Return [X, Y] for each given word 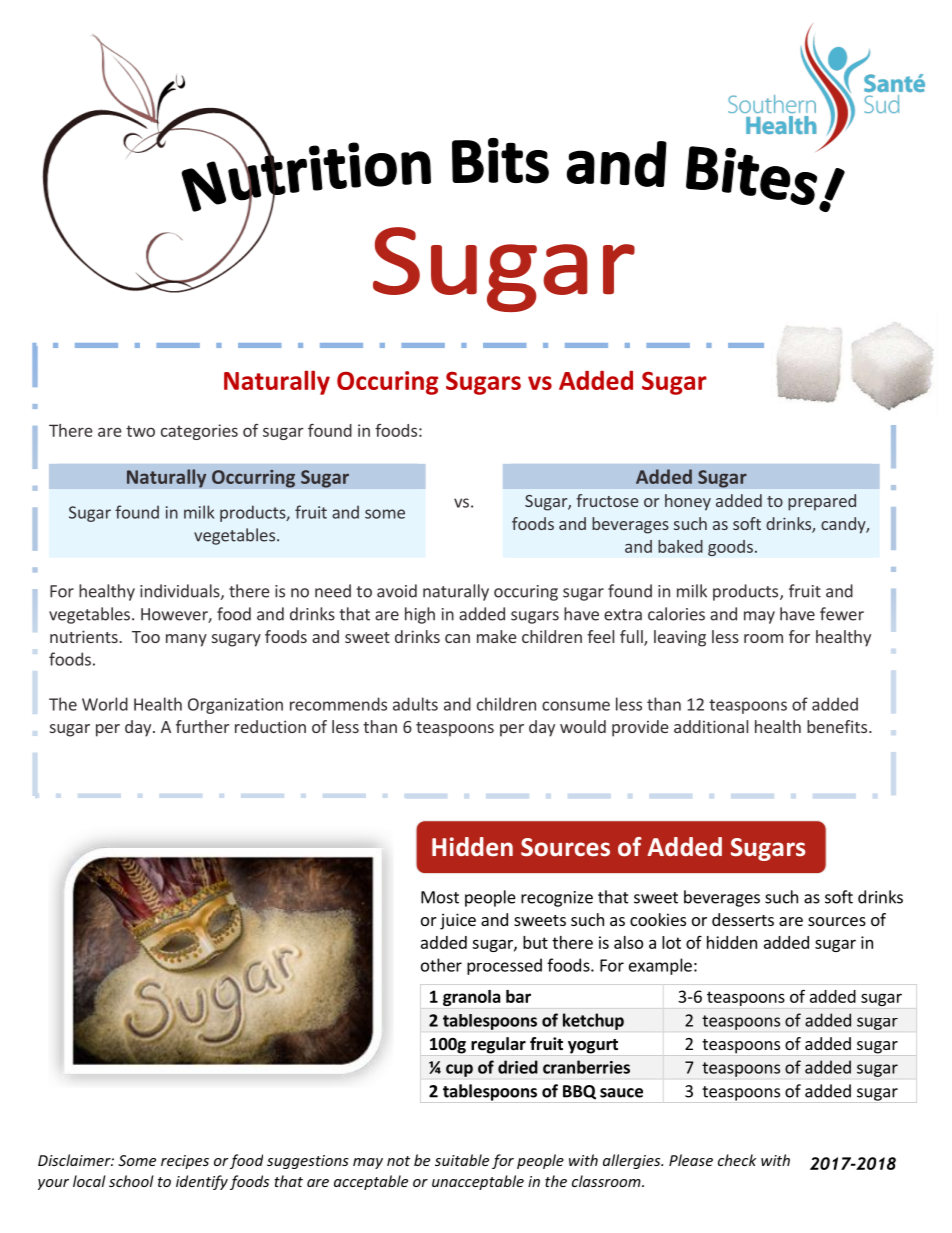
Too [146, 637]
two [140, 431]
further [202, 726]
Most [440, 897]
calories [676, 614]
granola [472, 998]
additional [711, 726]
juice [458, 921]
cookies [658, 919]
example [660, 966]
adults [415, 704]
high [420, 615]
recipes [185, 1162]
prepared [822, 502]
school [131, 1181]
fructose [607, 500]
